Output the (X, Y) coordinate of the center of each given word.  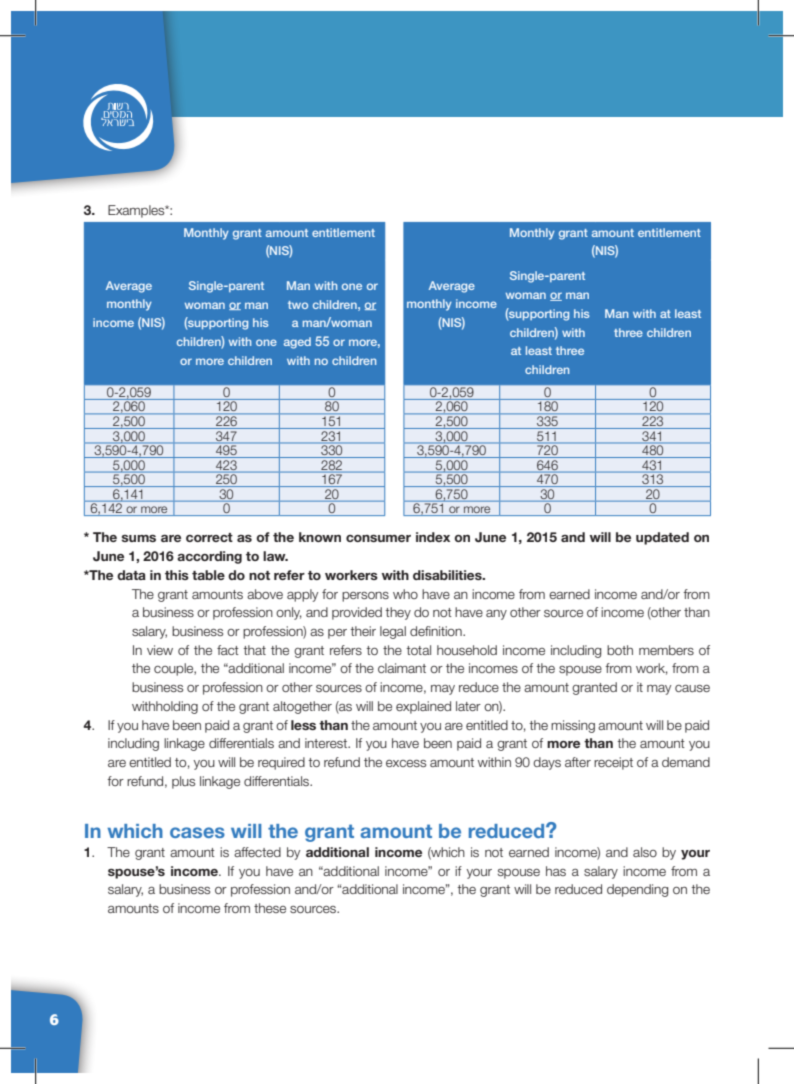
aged (297, 343)
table (208, 575)
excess (406, 763)
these (270, 908)
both (620, 650)
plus (183, 782)
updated (662, 538)
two (298, 305)
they (398, 613)
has (556, 871)
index (433, 537)
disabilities (448, 575)
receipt (613, 763)
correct (209, 537)
